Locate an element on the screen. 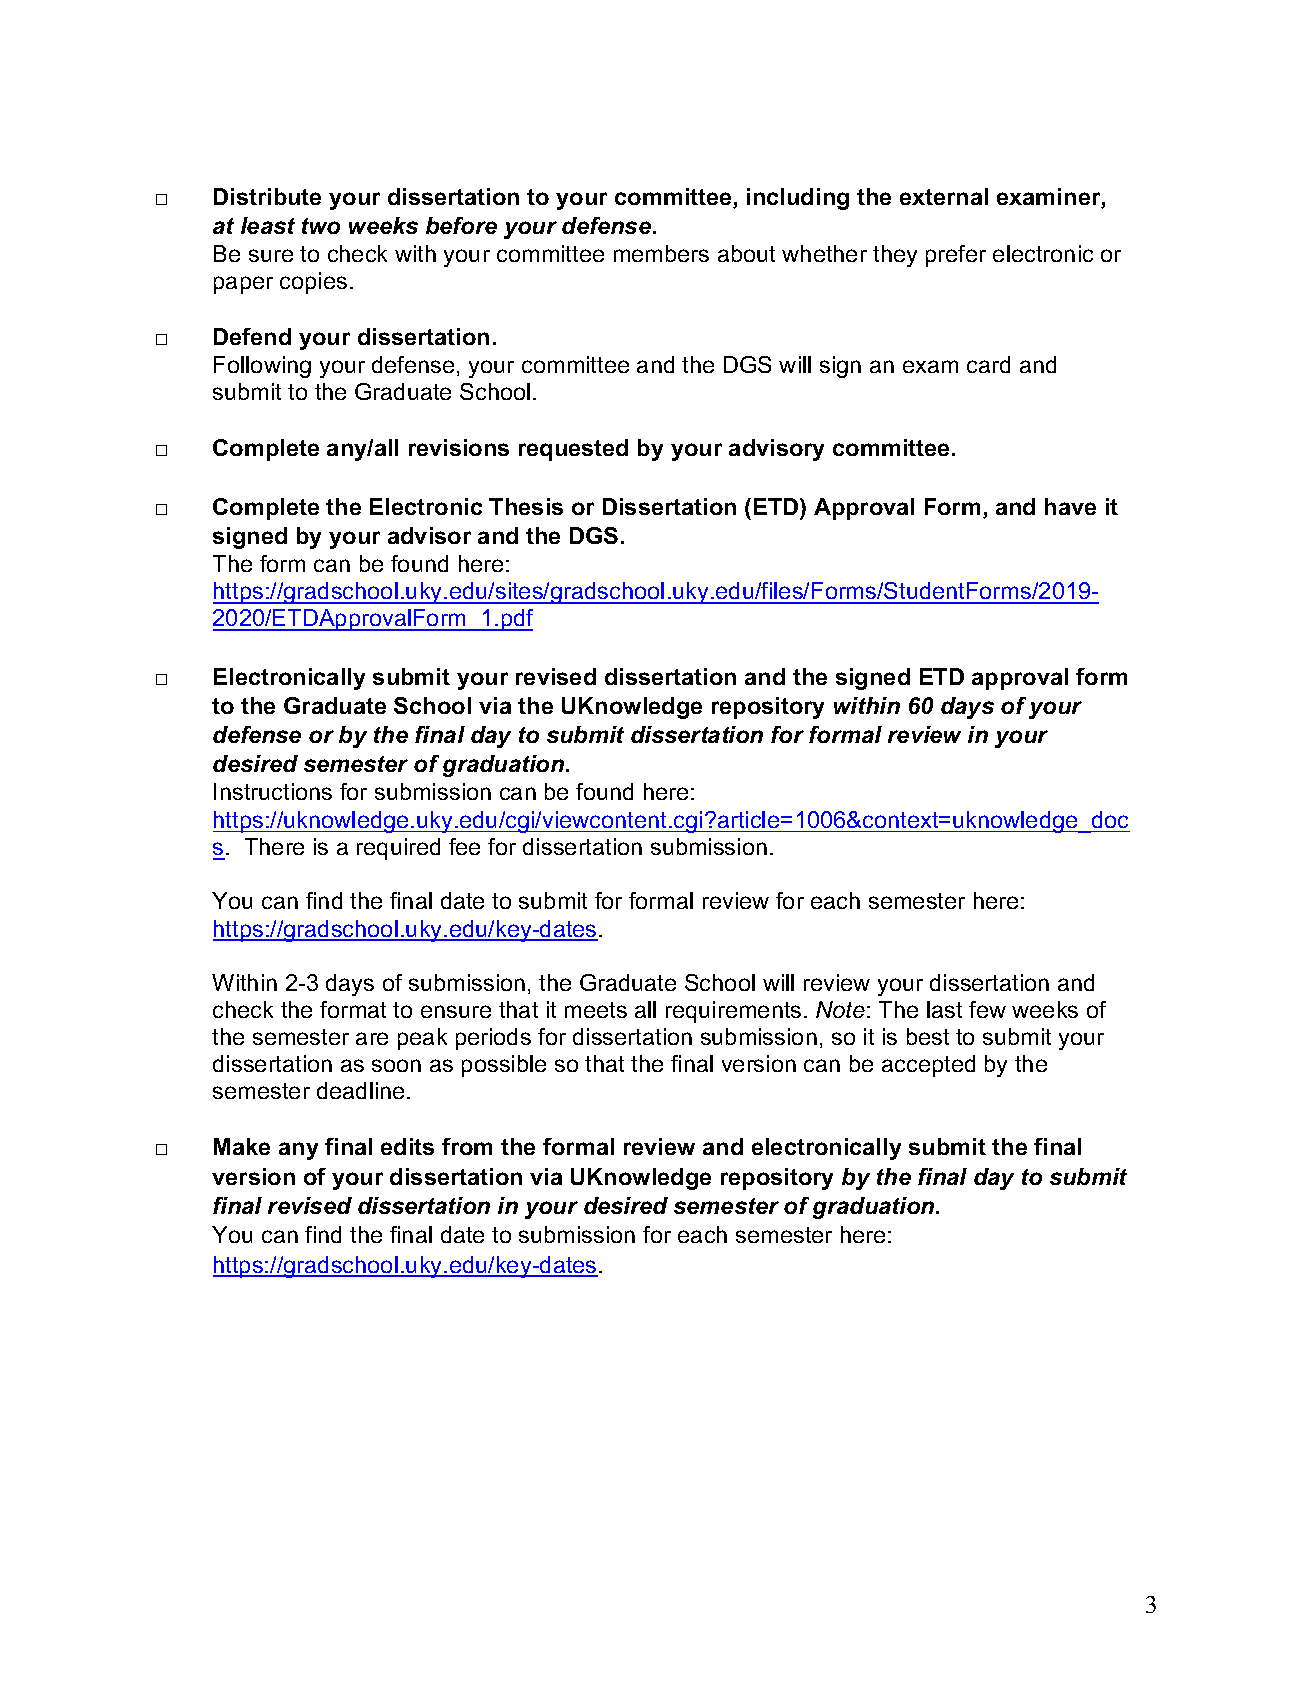 The height and width of the screenshot is (1702, 1315). accepted is located at coordinates (928, 1066).
